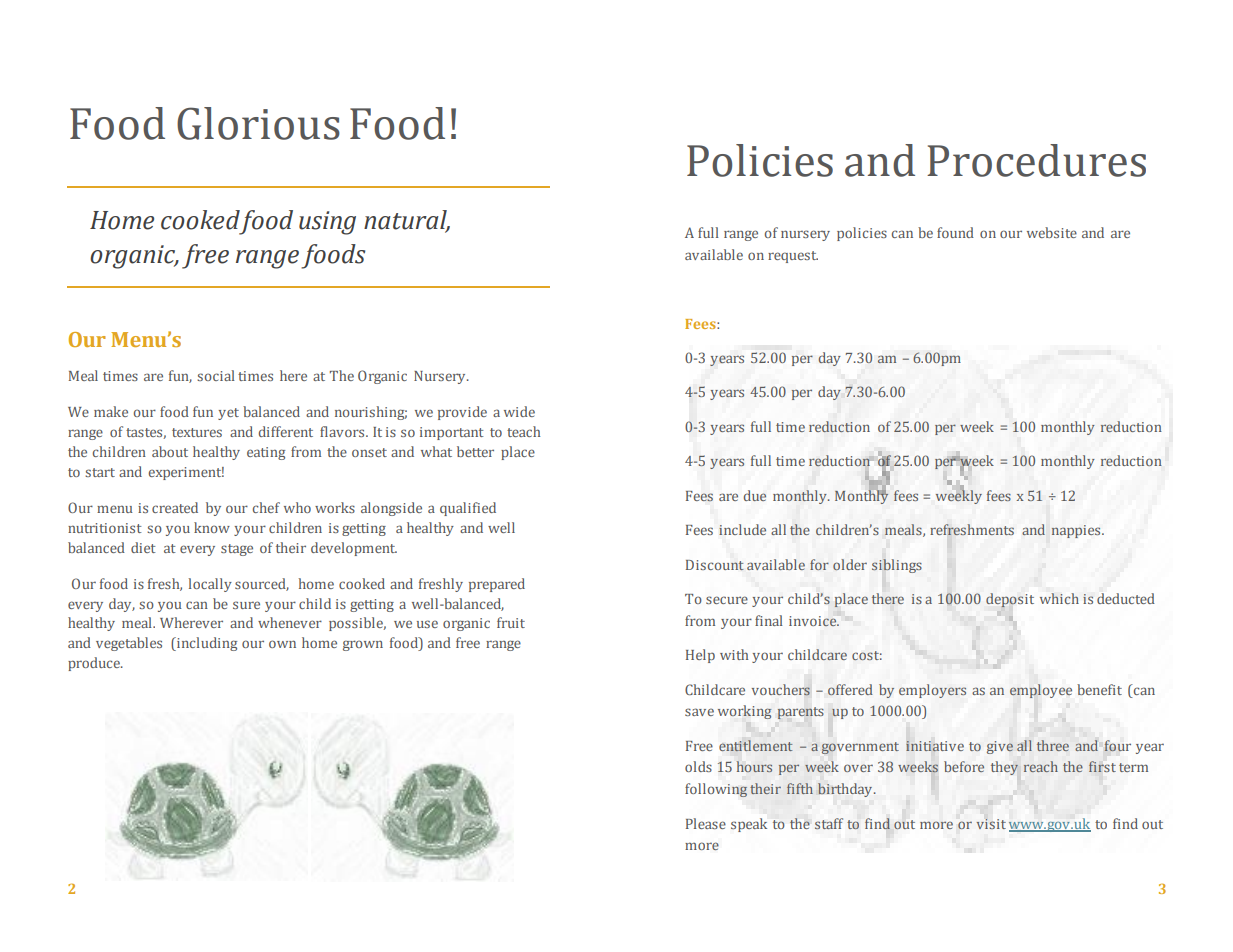  What do you see at coordinates (1077, 531) in the screenshot?
I see `nappies` at bounding box center [1077, 531].
